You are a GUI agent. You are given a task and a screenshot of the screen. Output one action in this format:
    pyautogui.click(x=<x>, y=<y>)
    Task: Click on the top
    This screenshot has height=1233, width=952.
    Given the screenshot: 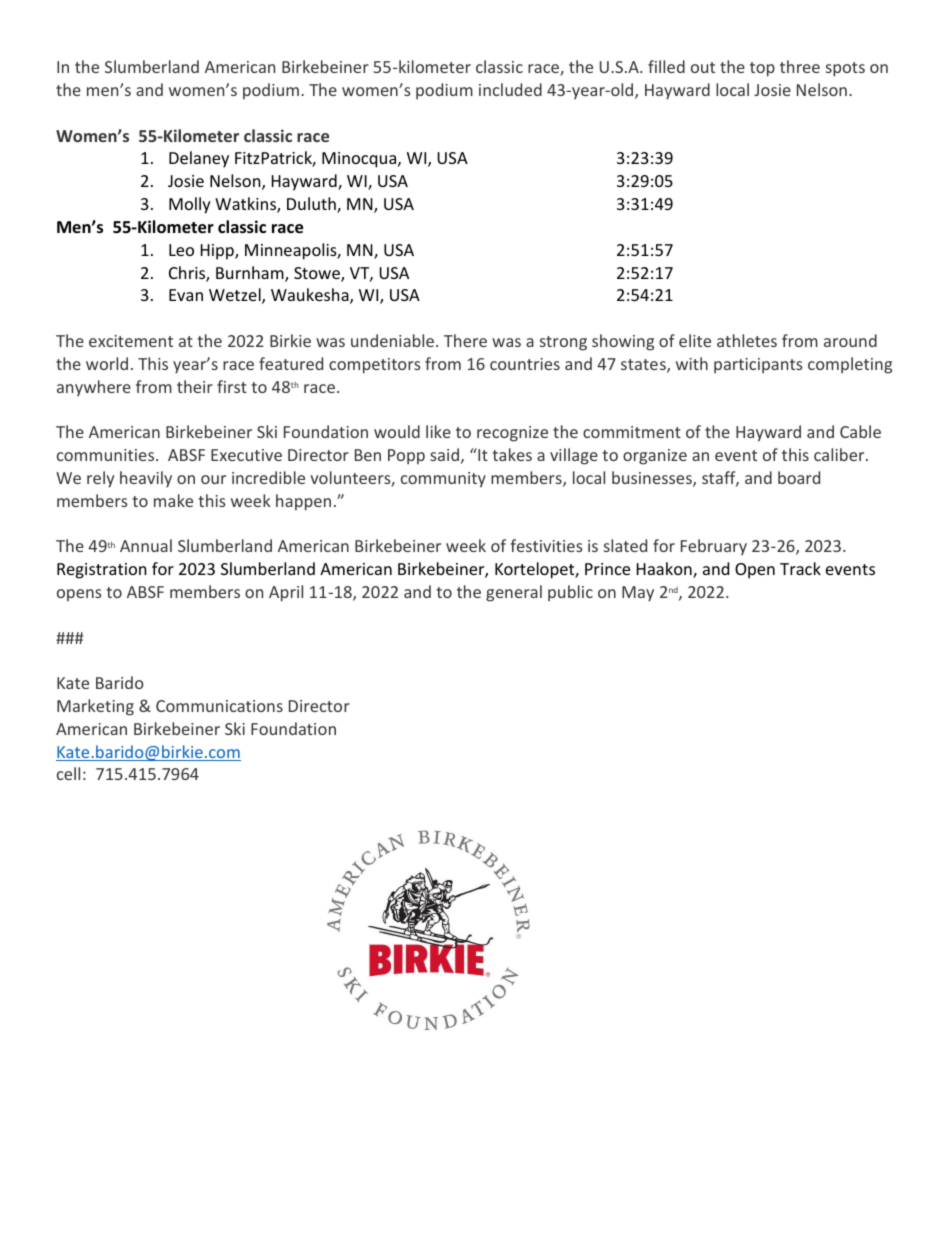 What is the action you would take?
    pyautogui.click(x=762, y=69)
